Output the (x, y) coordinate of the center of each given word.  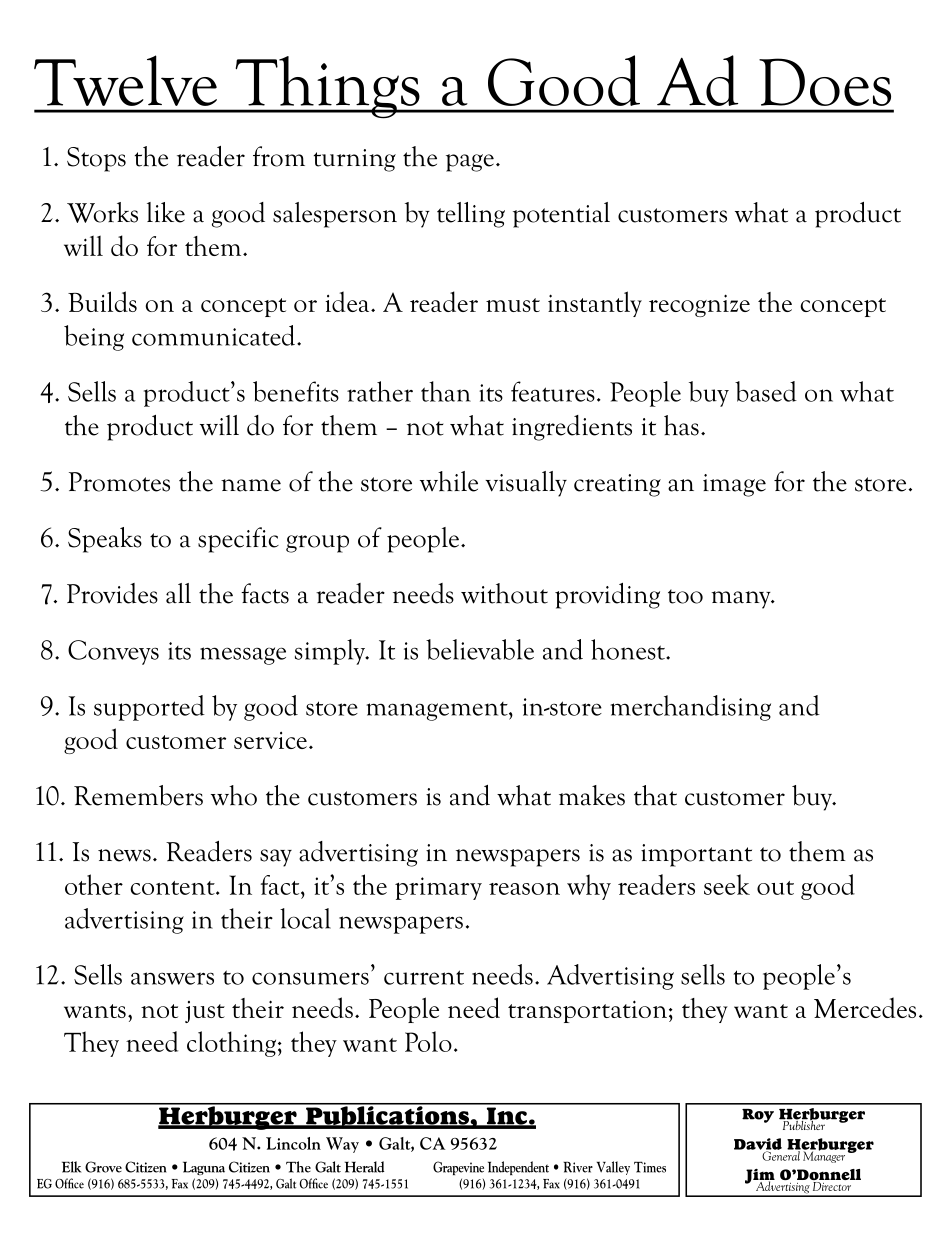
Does (825, 82)
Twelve (125, 80)
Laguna (204, 1168)
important (696, 855)
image (734, 485)
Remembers (138, 795)
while (449, 481)
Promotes (119, 482)
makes (592, 795)
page (470, 163)
